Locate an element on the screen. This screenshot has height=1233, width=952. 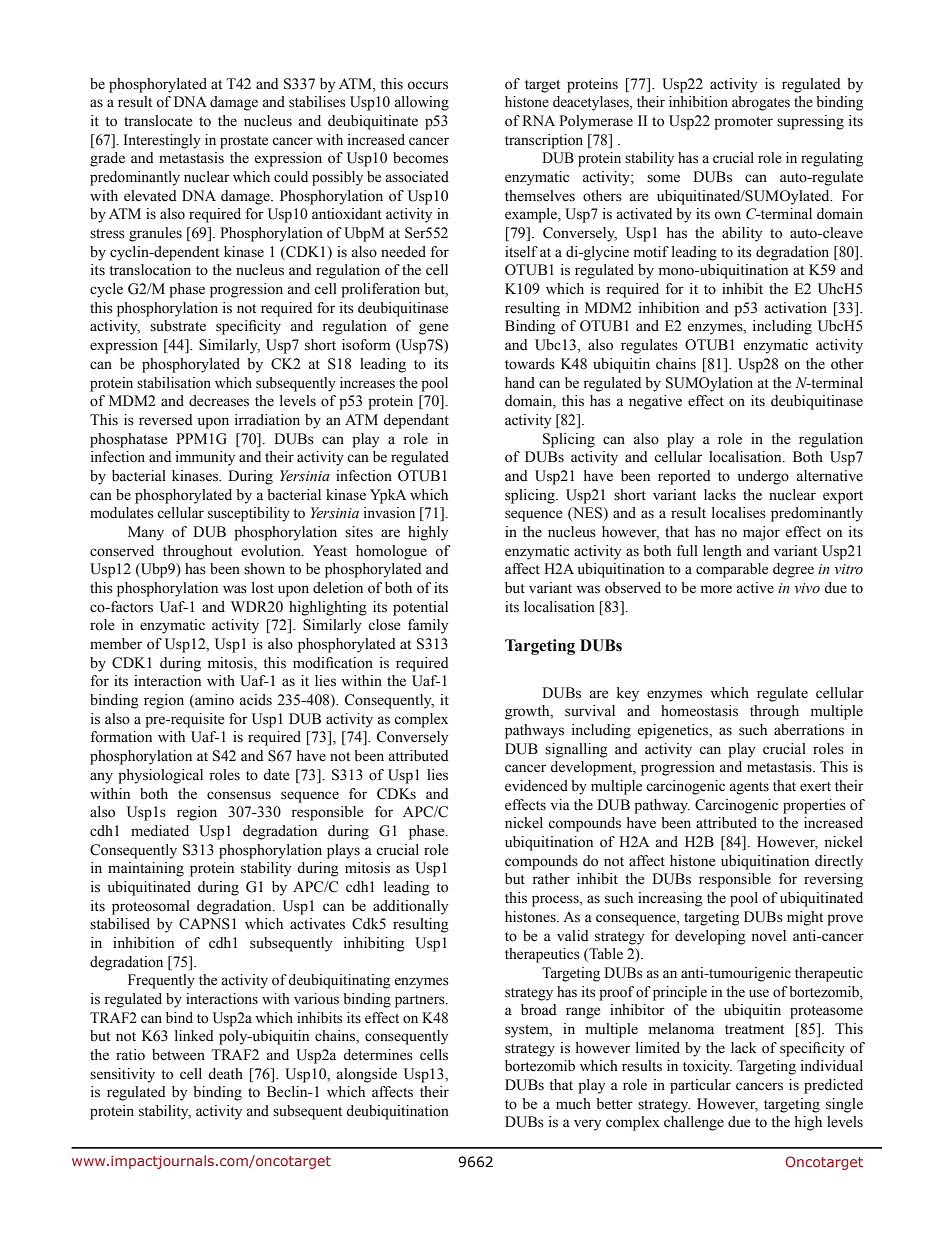
translocate is located at coordinates (158, 121).
